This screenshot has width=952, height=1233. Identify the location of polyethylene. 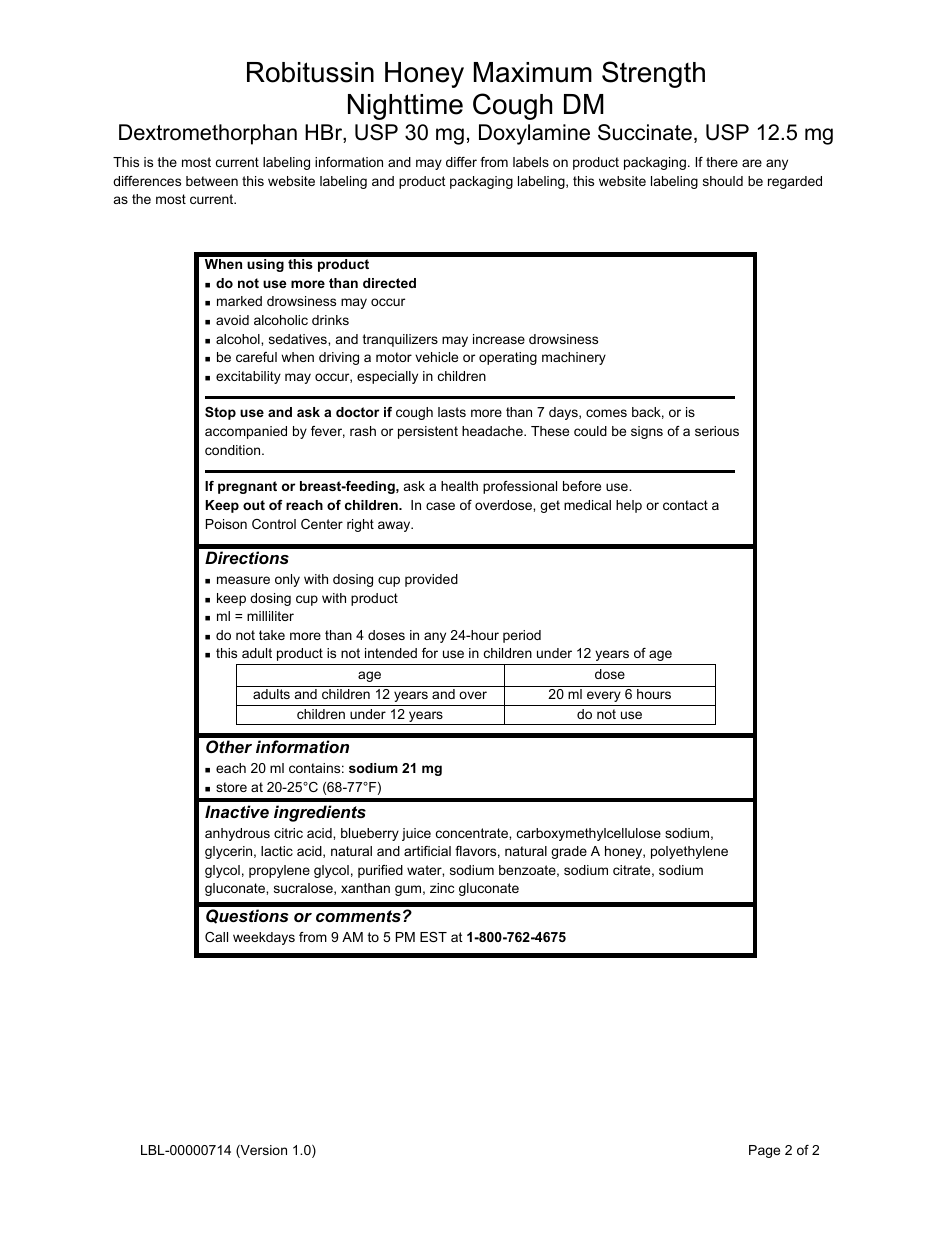
(689, 852).
